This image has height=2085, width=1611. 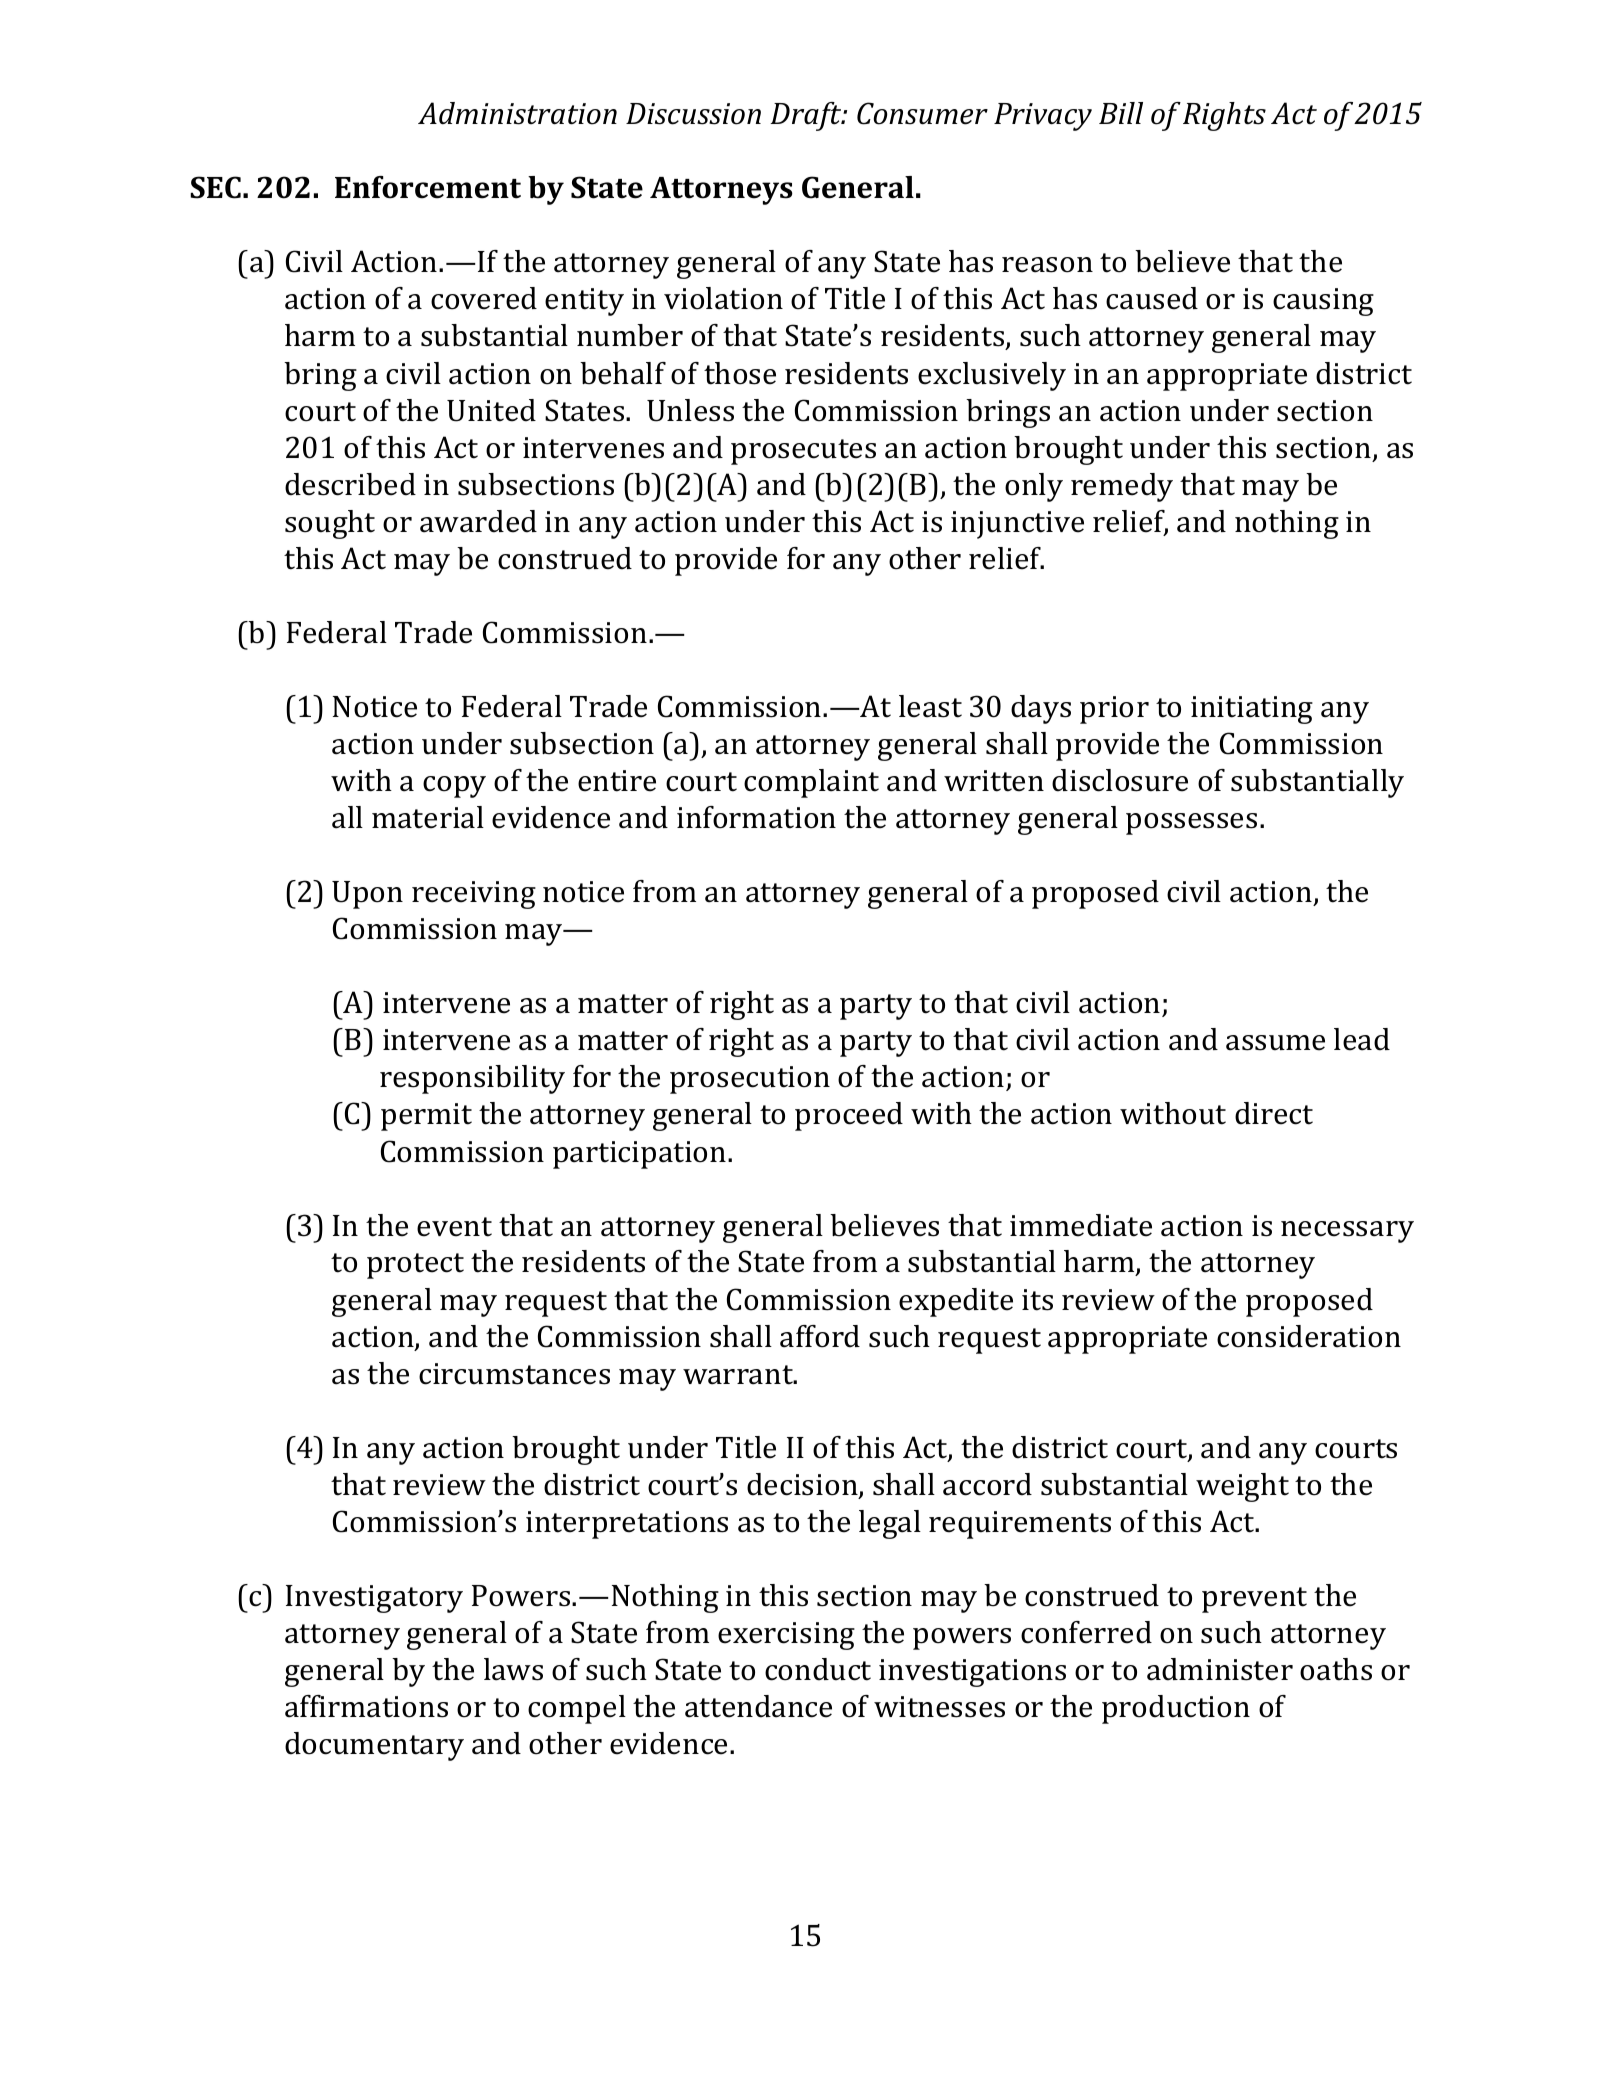 I want to click on laws, so click(x=513, y=1669).
